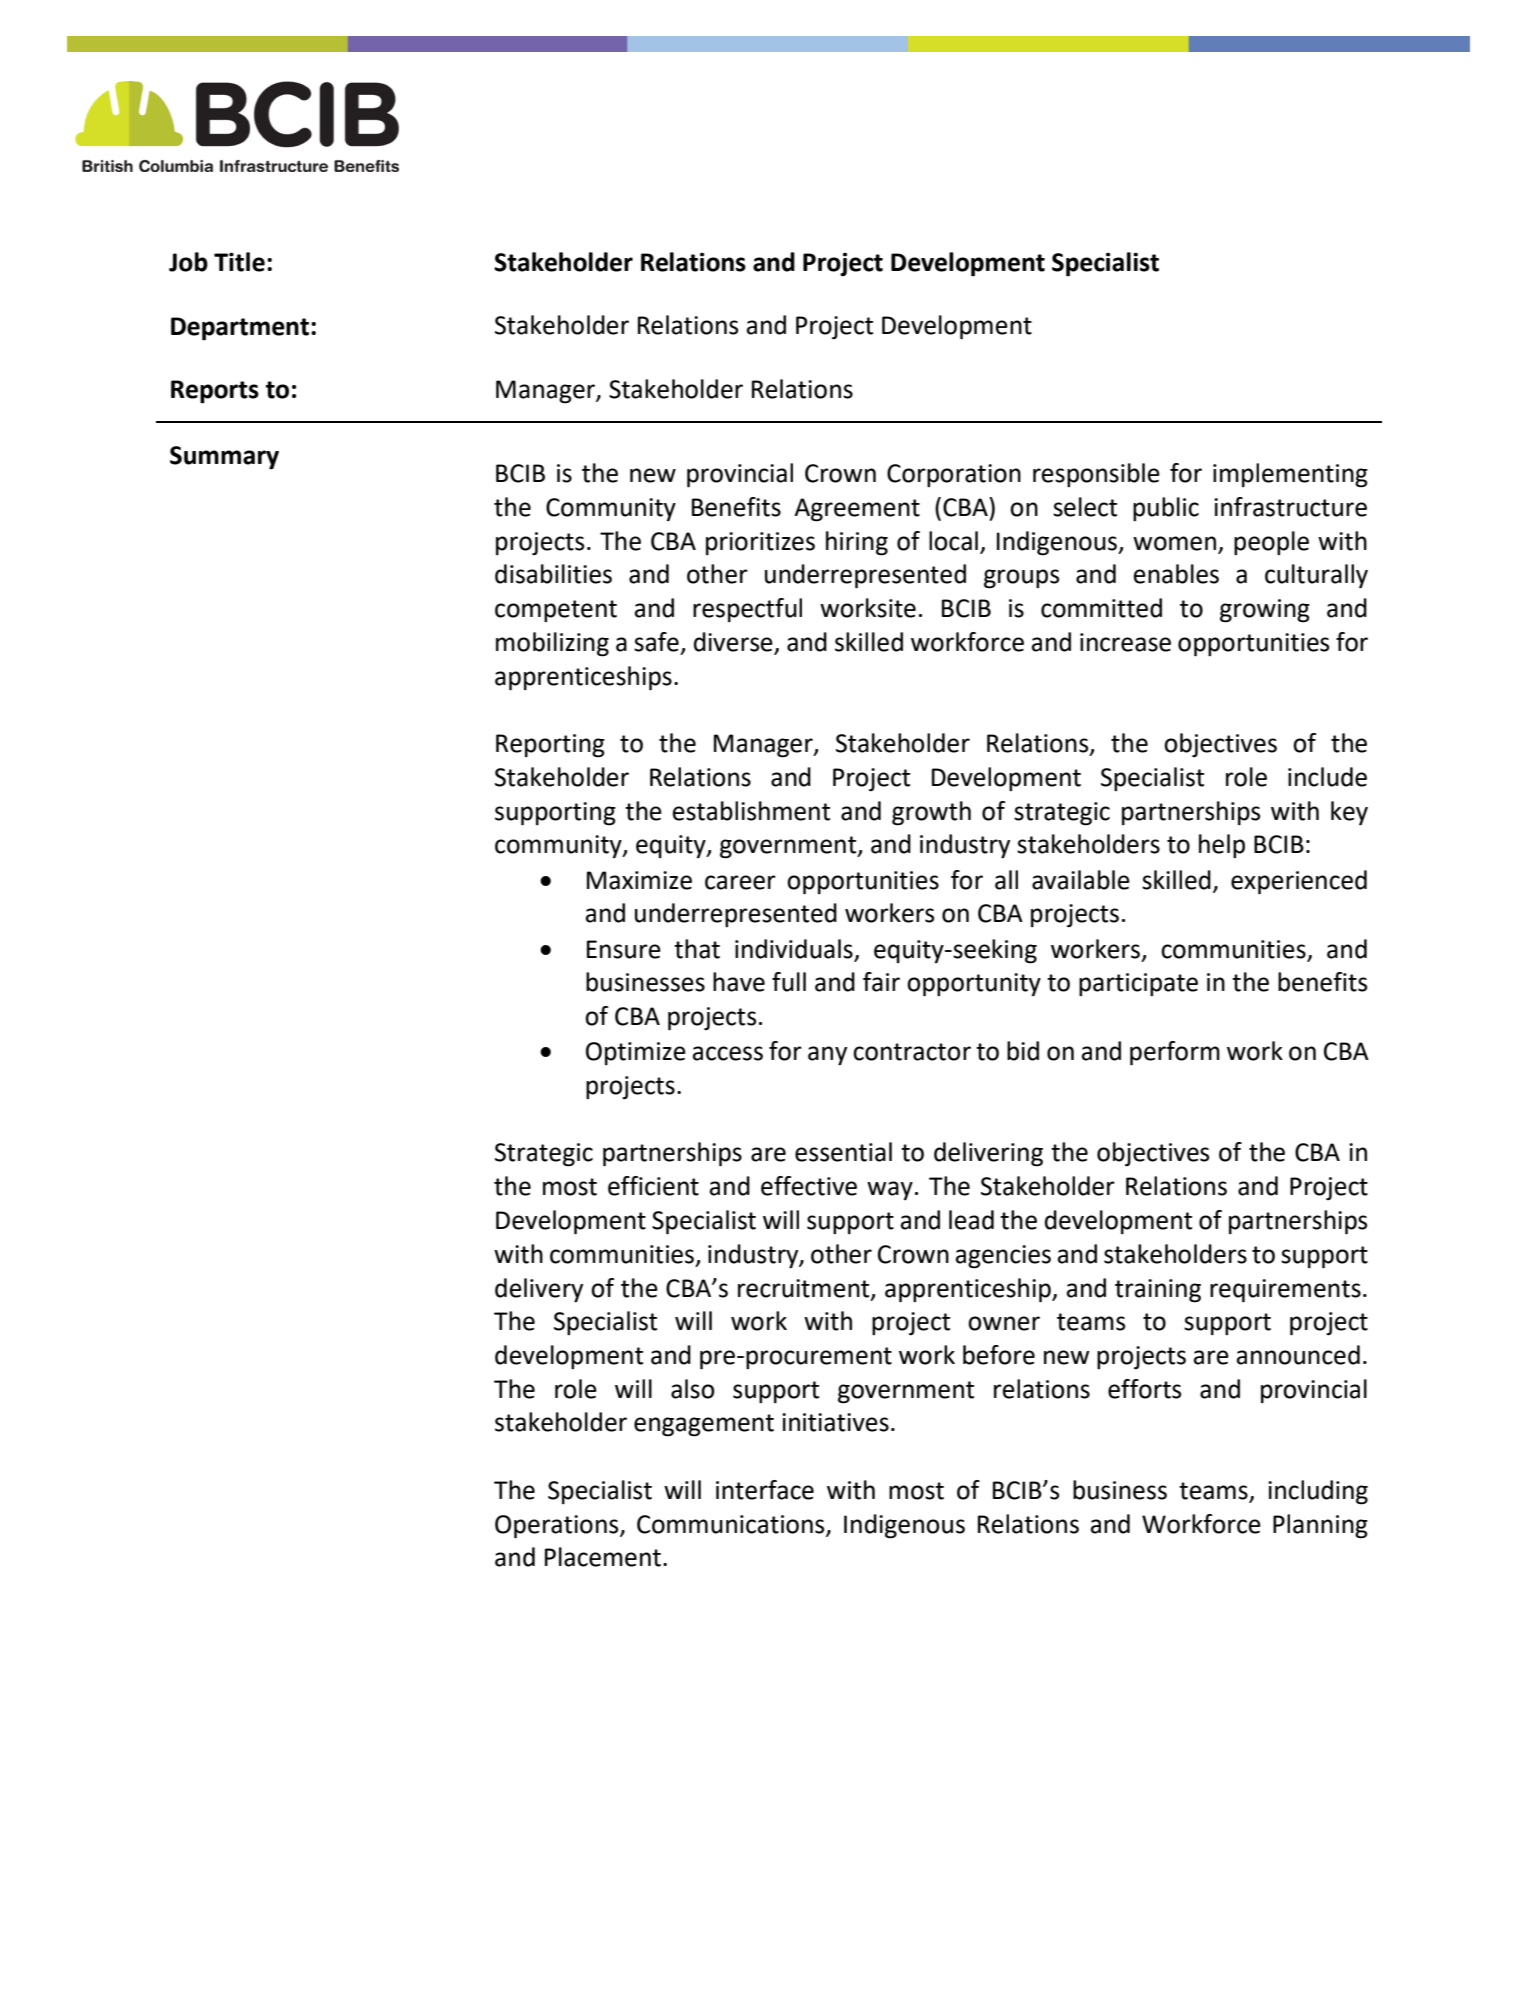  I want to click on Corporation, so click(954, 475).
